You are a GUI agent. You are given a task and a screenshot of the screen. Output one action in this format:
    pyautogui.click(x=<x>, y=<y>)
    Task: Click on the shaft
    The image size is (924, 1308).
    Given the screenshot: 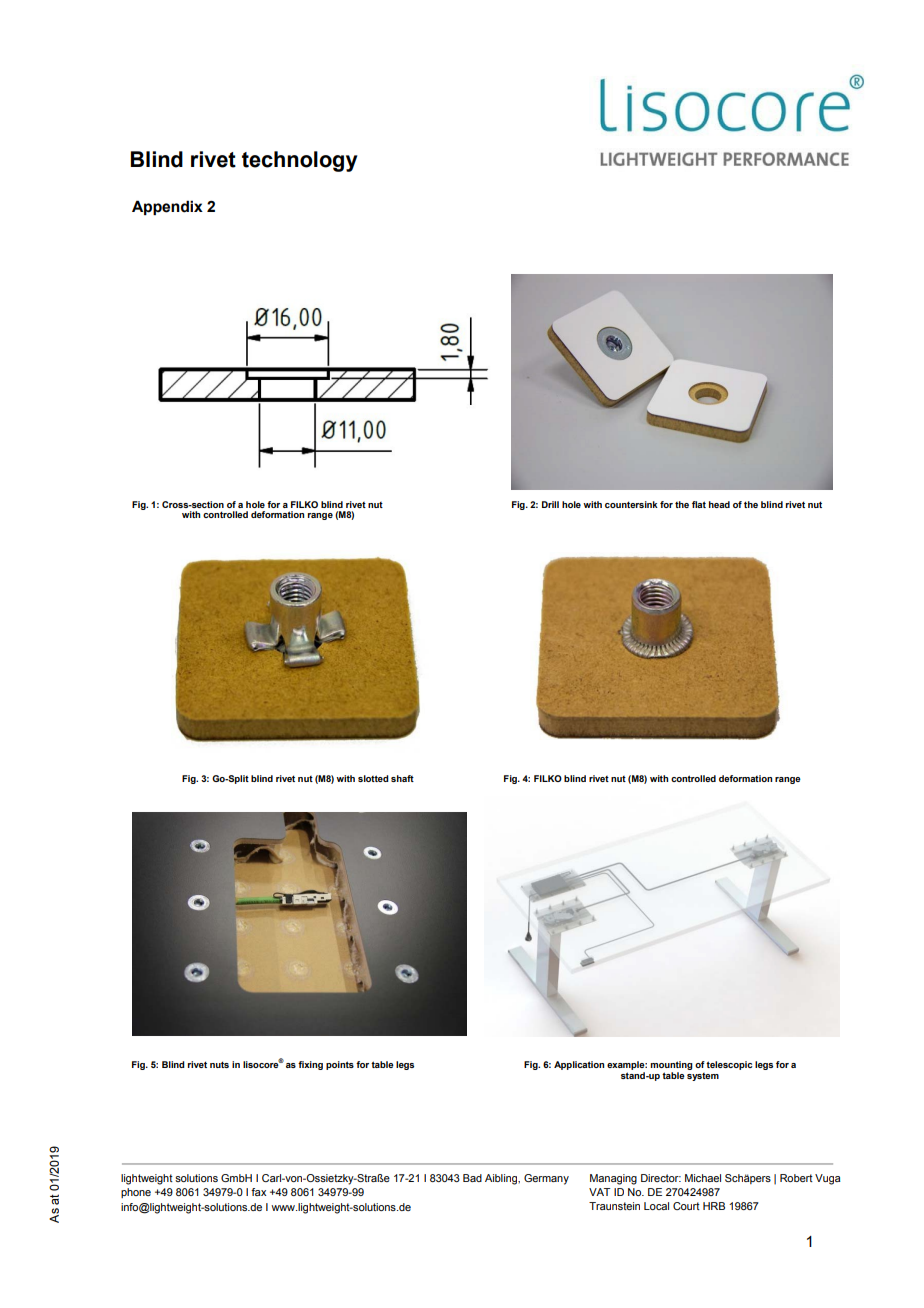 What is the action you would take?
    pyautogui.click(x=402, y=778)
